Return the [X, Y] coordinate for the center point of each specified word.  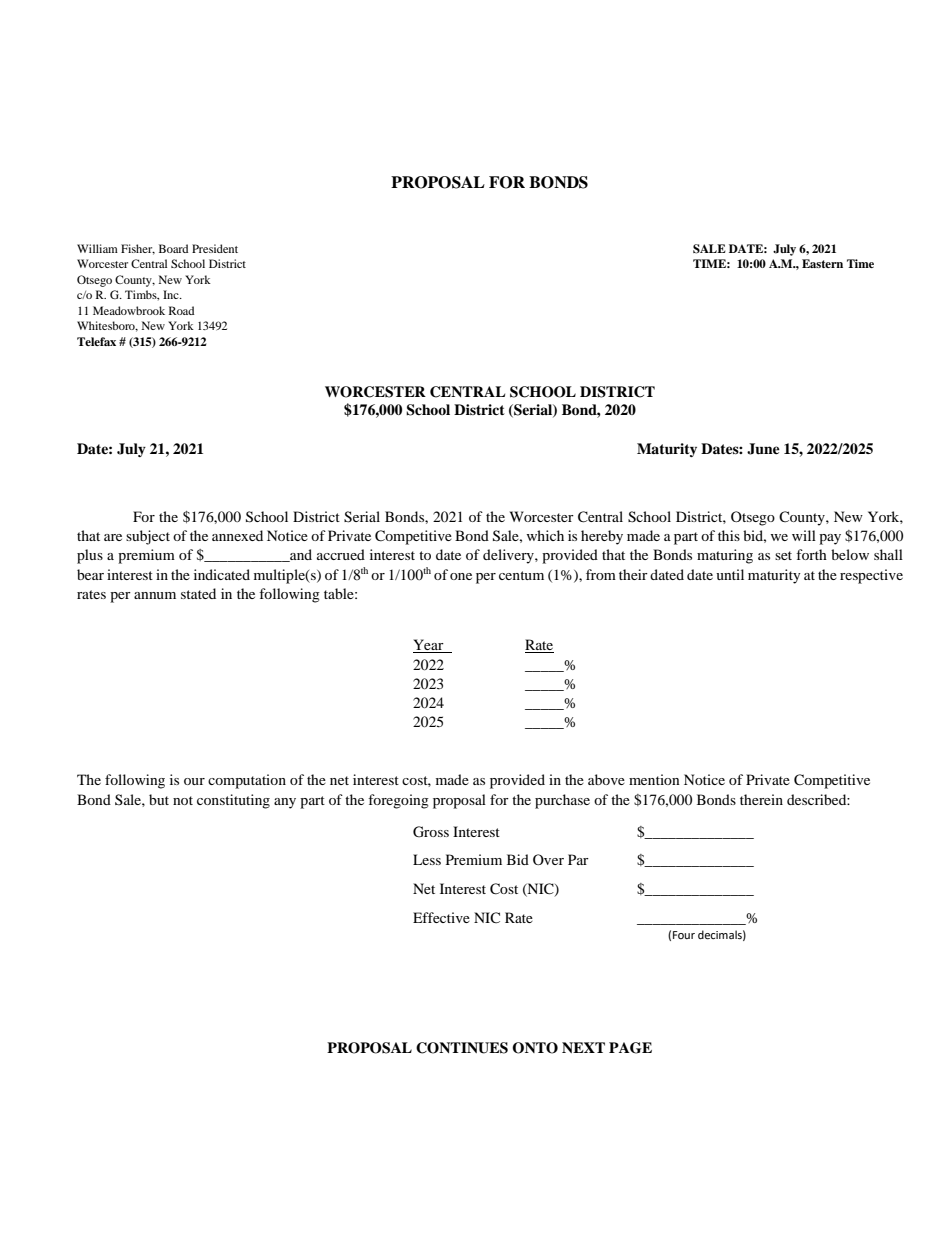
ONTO [535, 1048]
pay [830, 539]
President [215, 248]
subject [148, 537]
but [159, 799]
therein [761, 799]
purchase [562, 801]
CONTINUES [462, 1048]
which [545, 535]
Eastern [822, 263]
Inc [172, 294]
